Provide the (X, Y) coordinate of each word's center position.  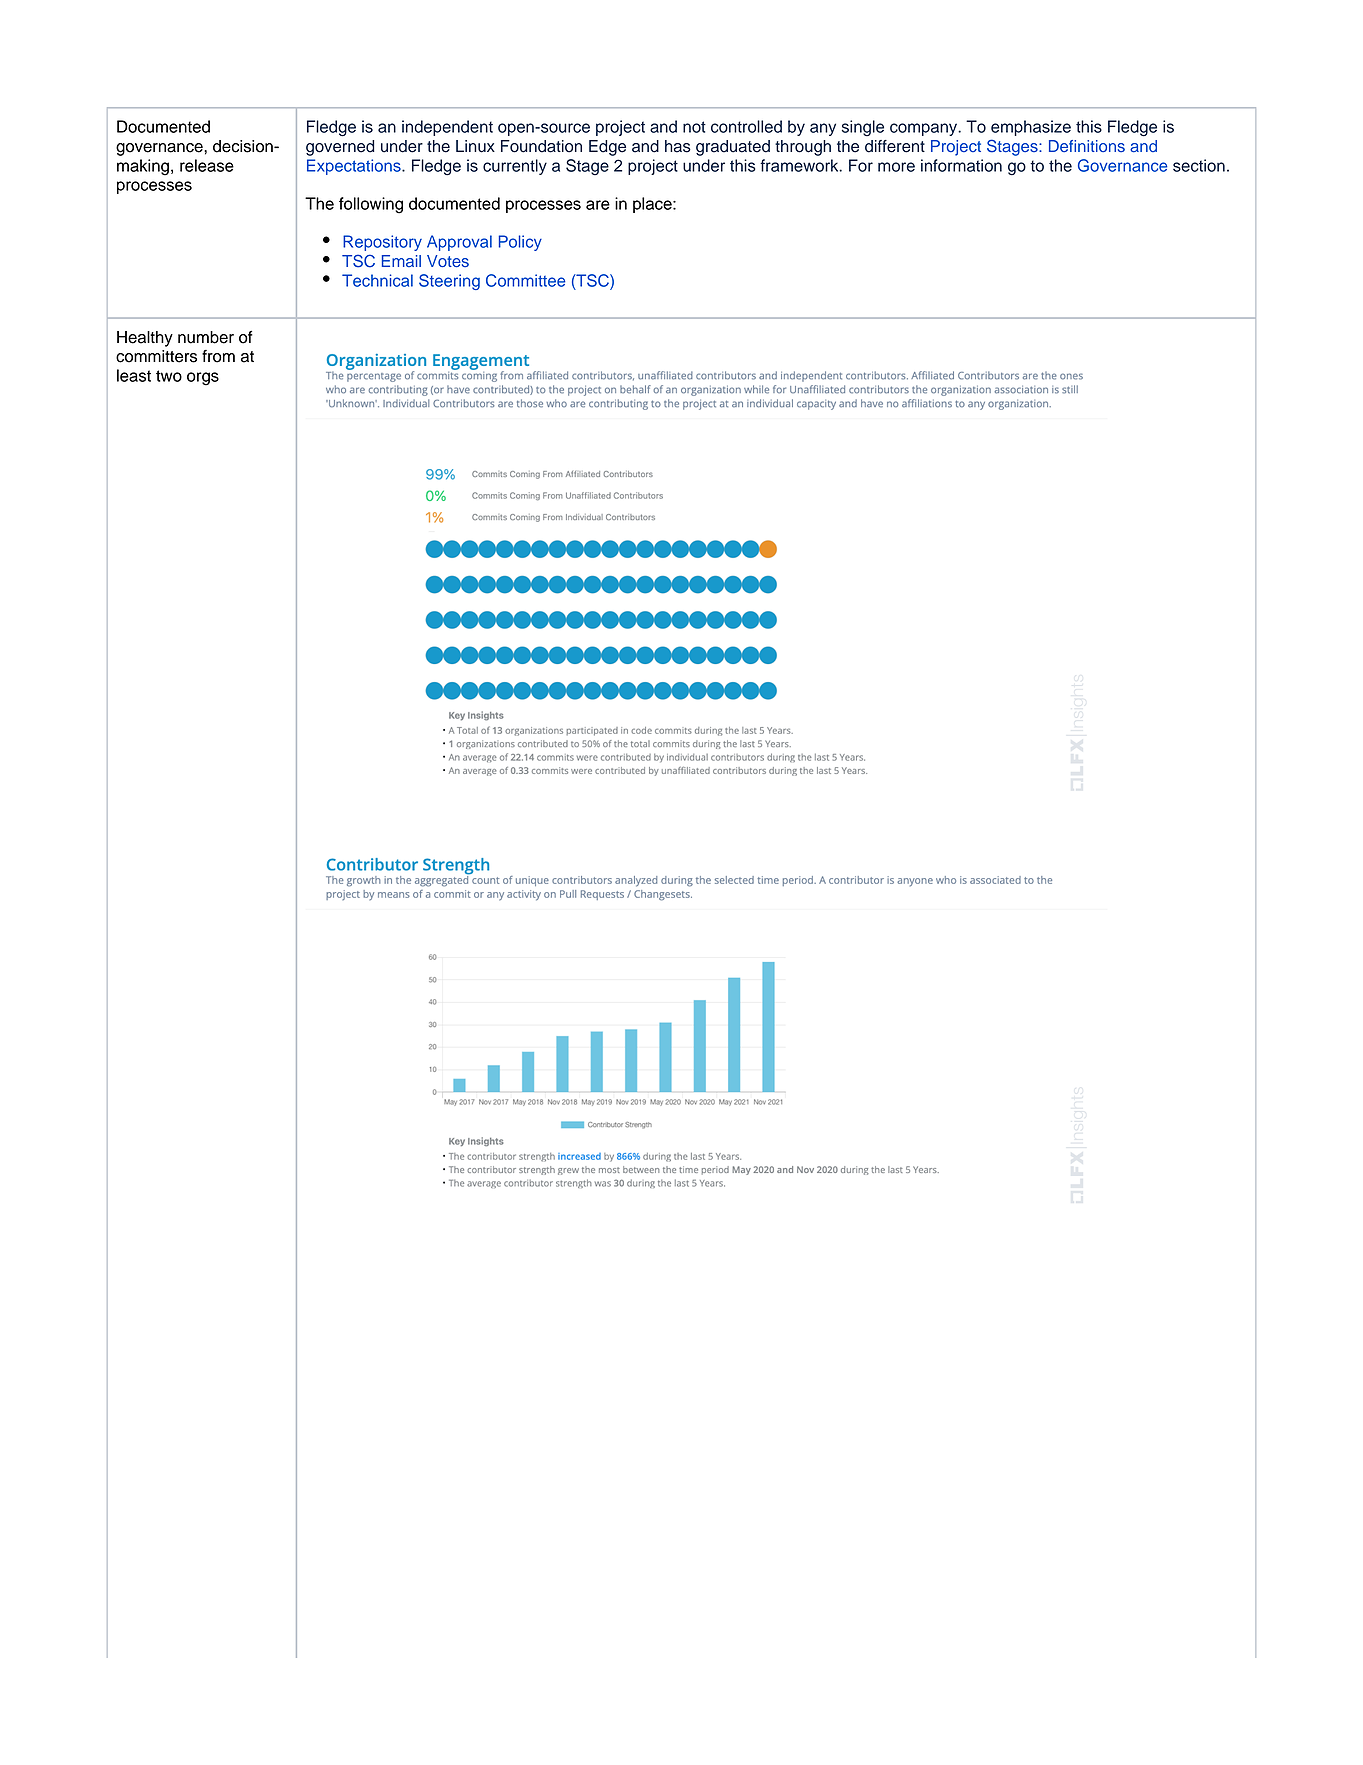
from (218, 356)
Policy (520, 243)
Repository (382, 243)
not (694, 127)
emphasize (1031, 128)
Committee (525, 280)
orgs (203, 379)
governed (340, 148)
